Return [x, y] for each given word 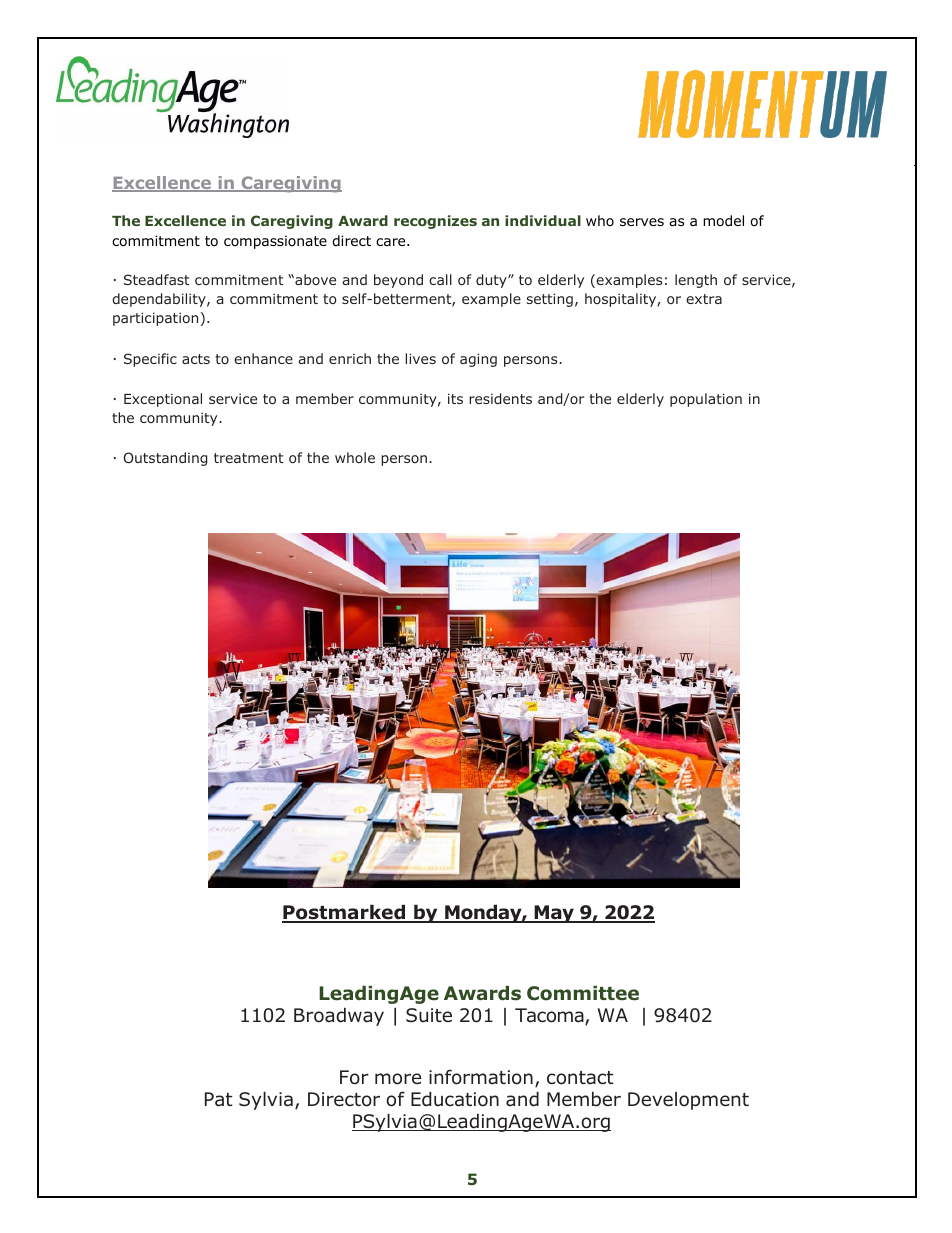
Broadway [339, 1017]
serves [642, 222]
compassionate [275, 242]
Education [455, 1099]
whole [355, 457]
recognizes [435, 222]
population [706, 400]
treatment [249, 458]
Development [688, 1101]
